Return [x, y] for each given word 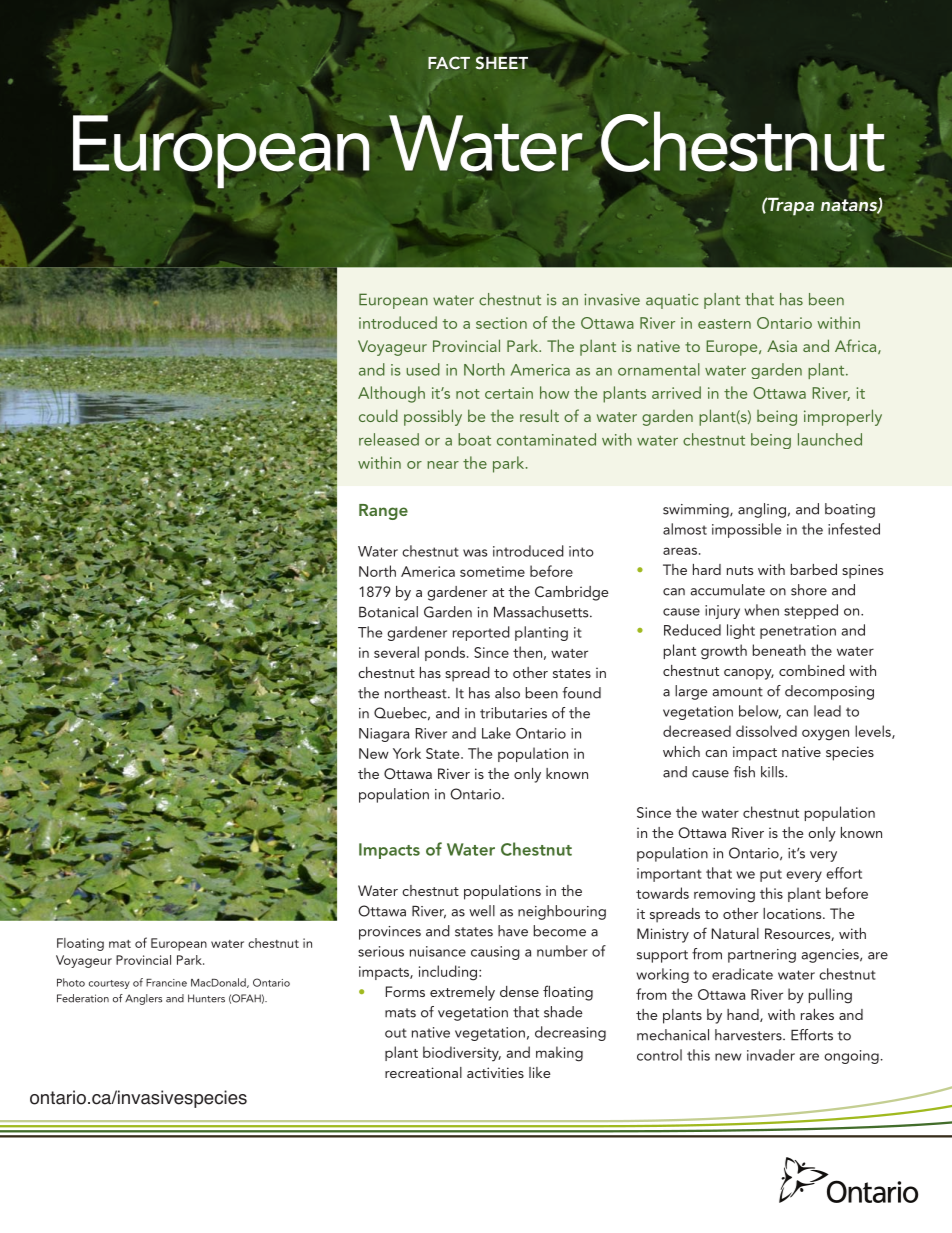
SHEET [502, 63]
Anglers [143, 999]
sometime [492, 571]
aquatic [672, 301]
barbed [814, 569]
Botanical [388, 612]
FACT [449, 62]
